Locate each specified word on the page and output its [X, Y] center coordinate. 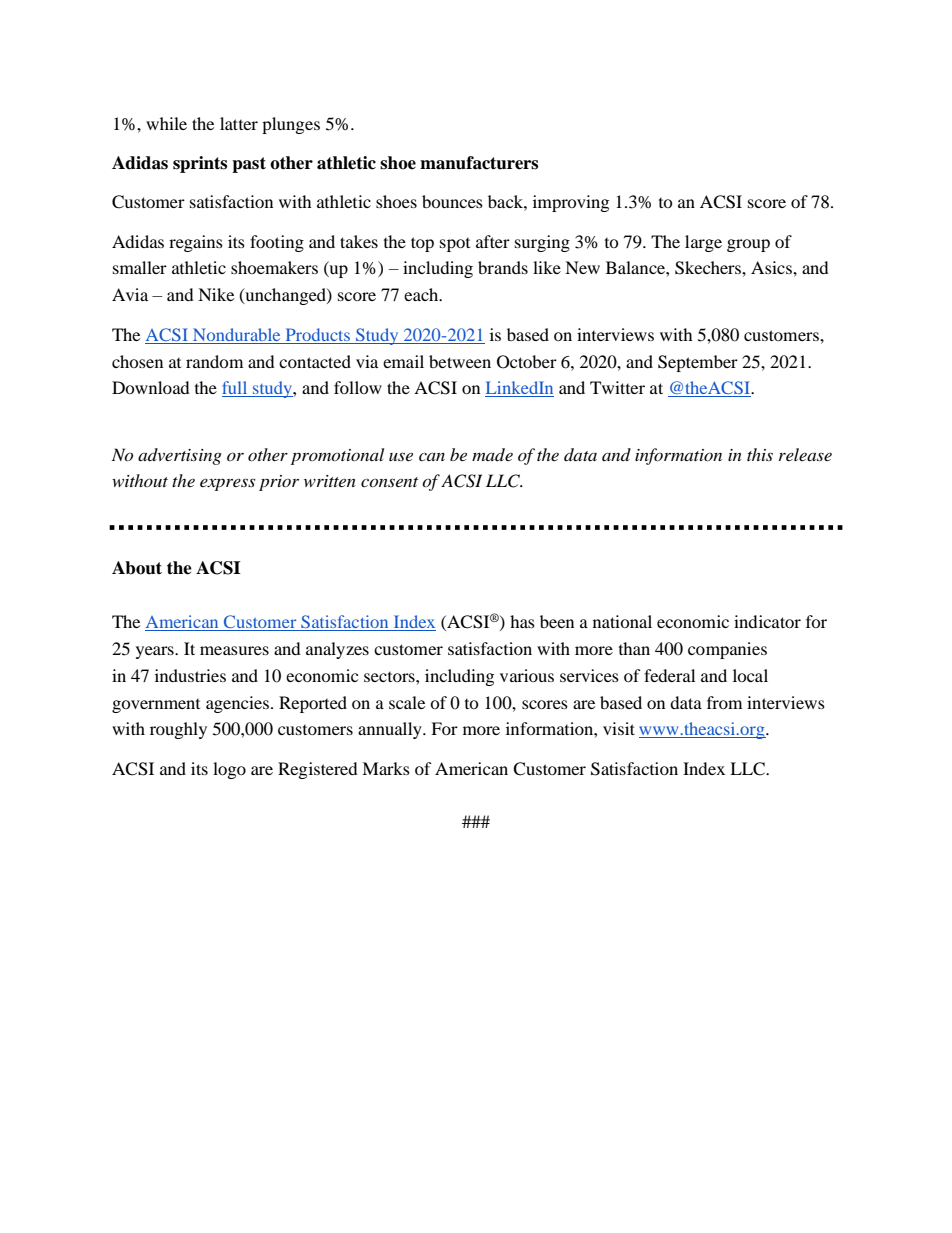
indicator [767, 621]
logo [229, 770]
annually [391, 730]
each [422, 294]
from [724, 702]
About [137, 568]
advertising [180, 456]
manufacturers [479, 163]
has [522, 621]
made [492, 454]
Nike [216, 294]
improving [571, 203]
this [760, 454]
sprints [200, 164]
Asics [772, 267]
